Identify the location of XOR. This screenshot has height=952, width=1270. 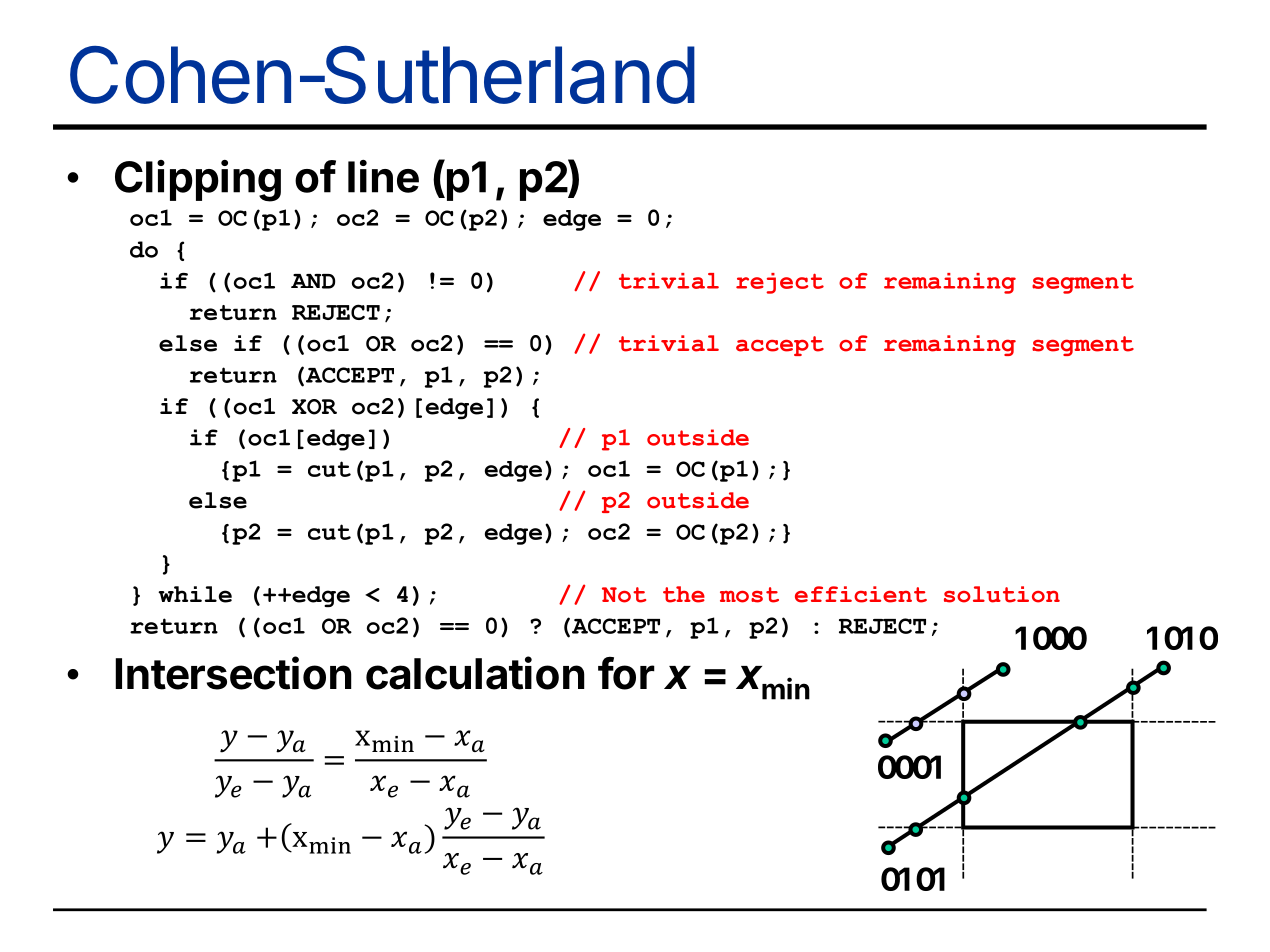
(314, 407).
